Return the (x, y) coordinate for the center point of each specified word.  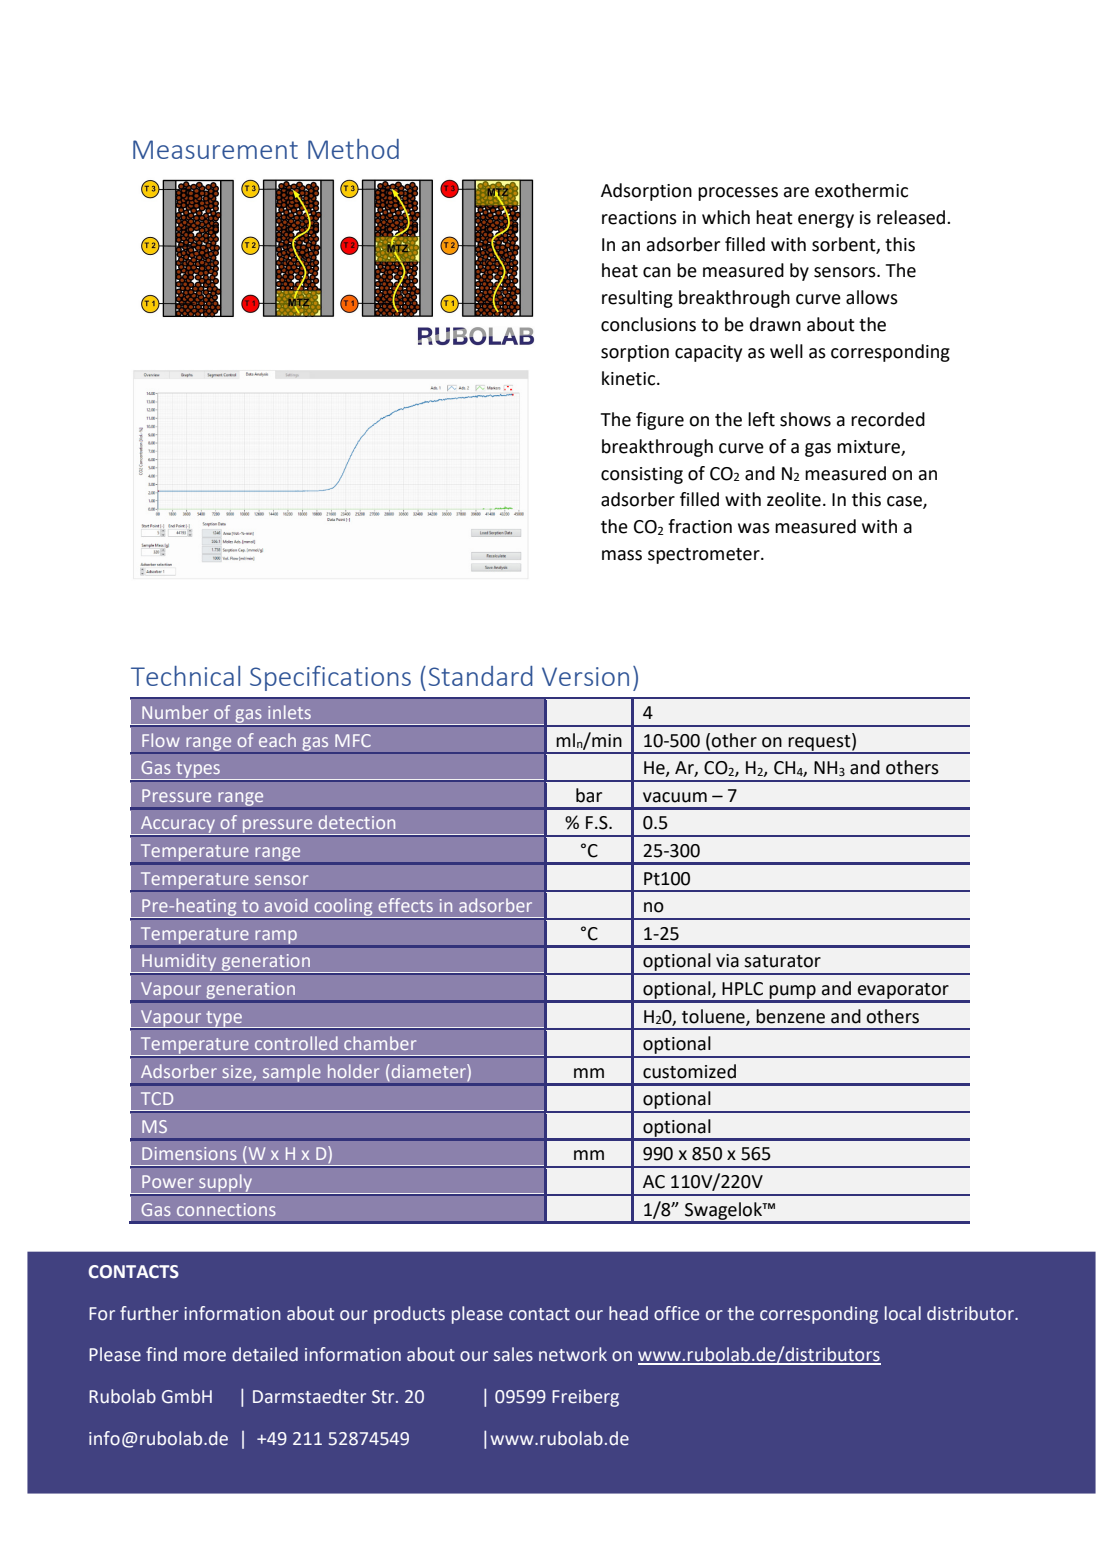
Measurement (215, 149)
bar (589, 795)
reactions (639, 218)
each (277, 740)
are (796, 192)
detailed (265, 1354)
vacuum (675, 797)
